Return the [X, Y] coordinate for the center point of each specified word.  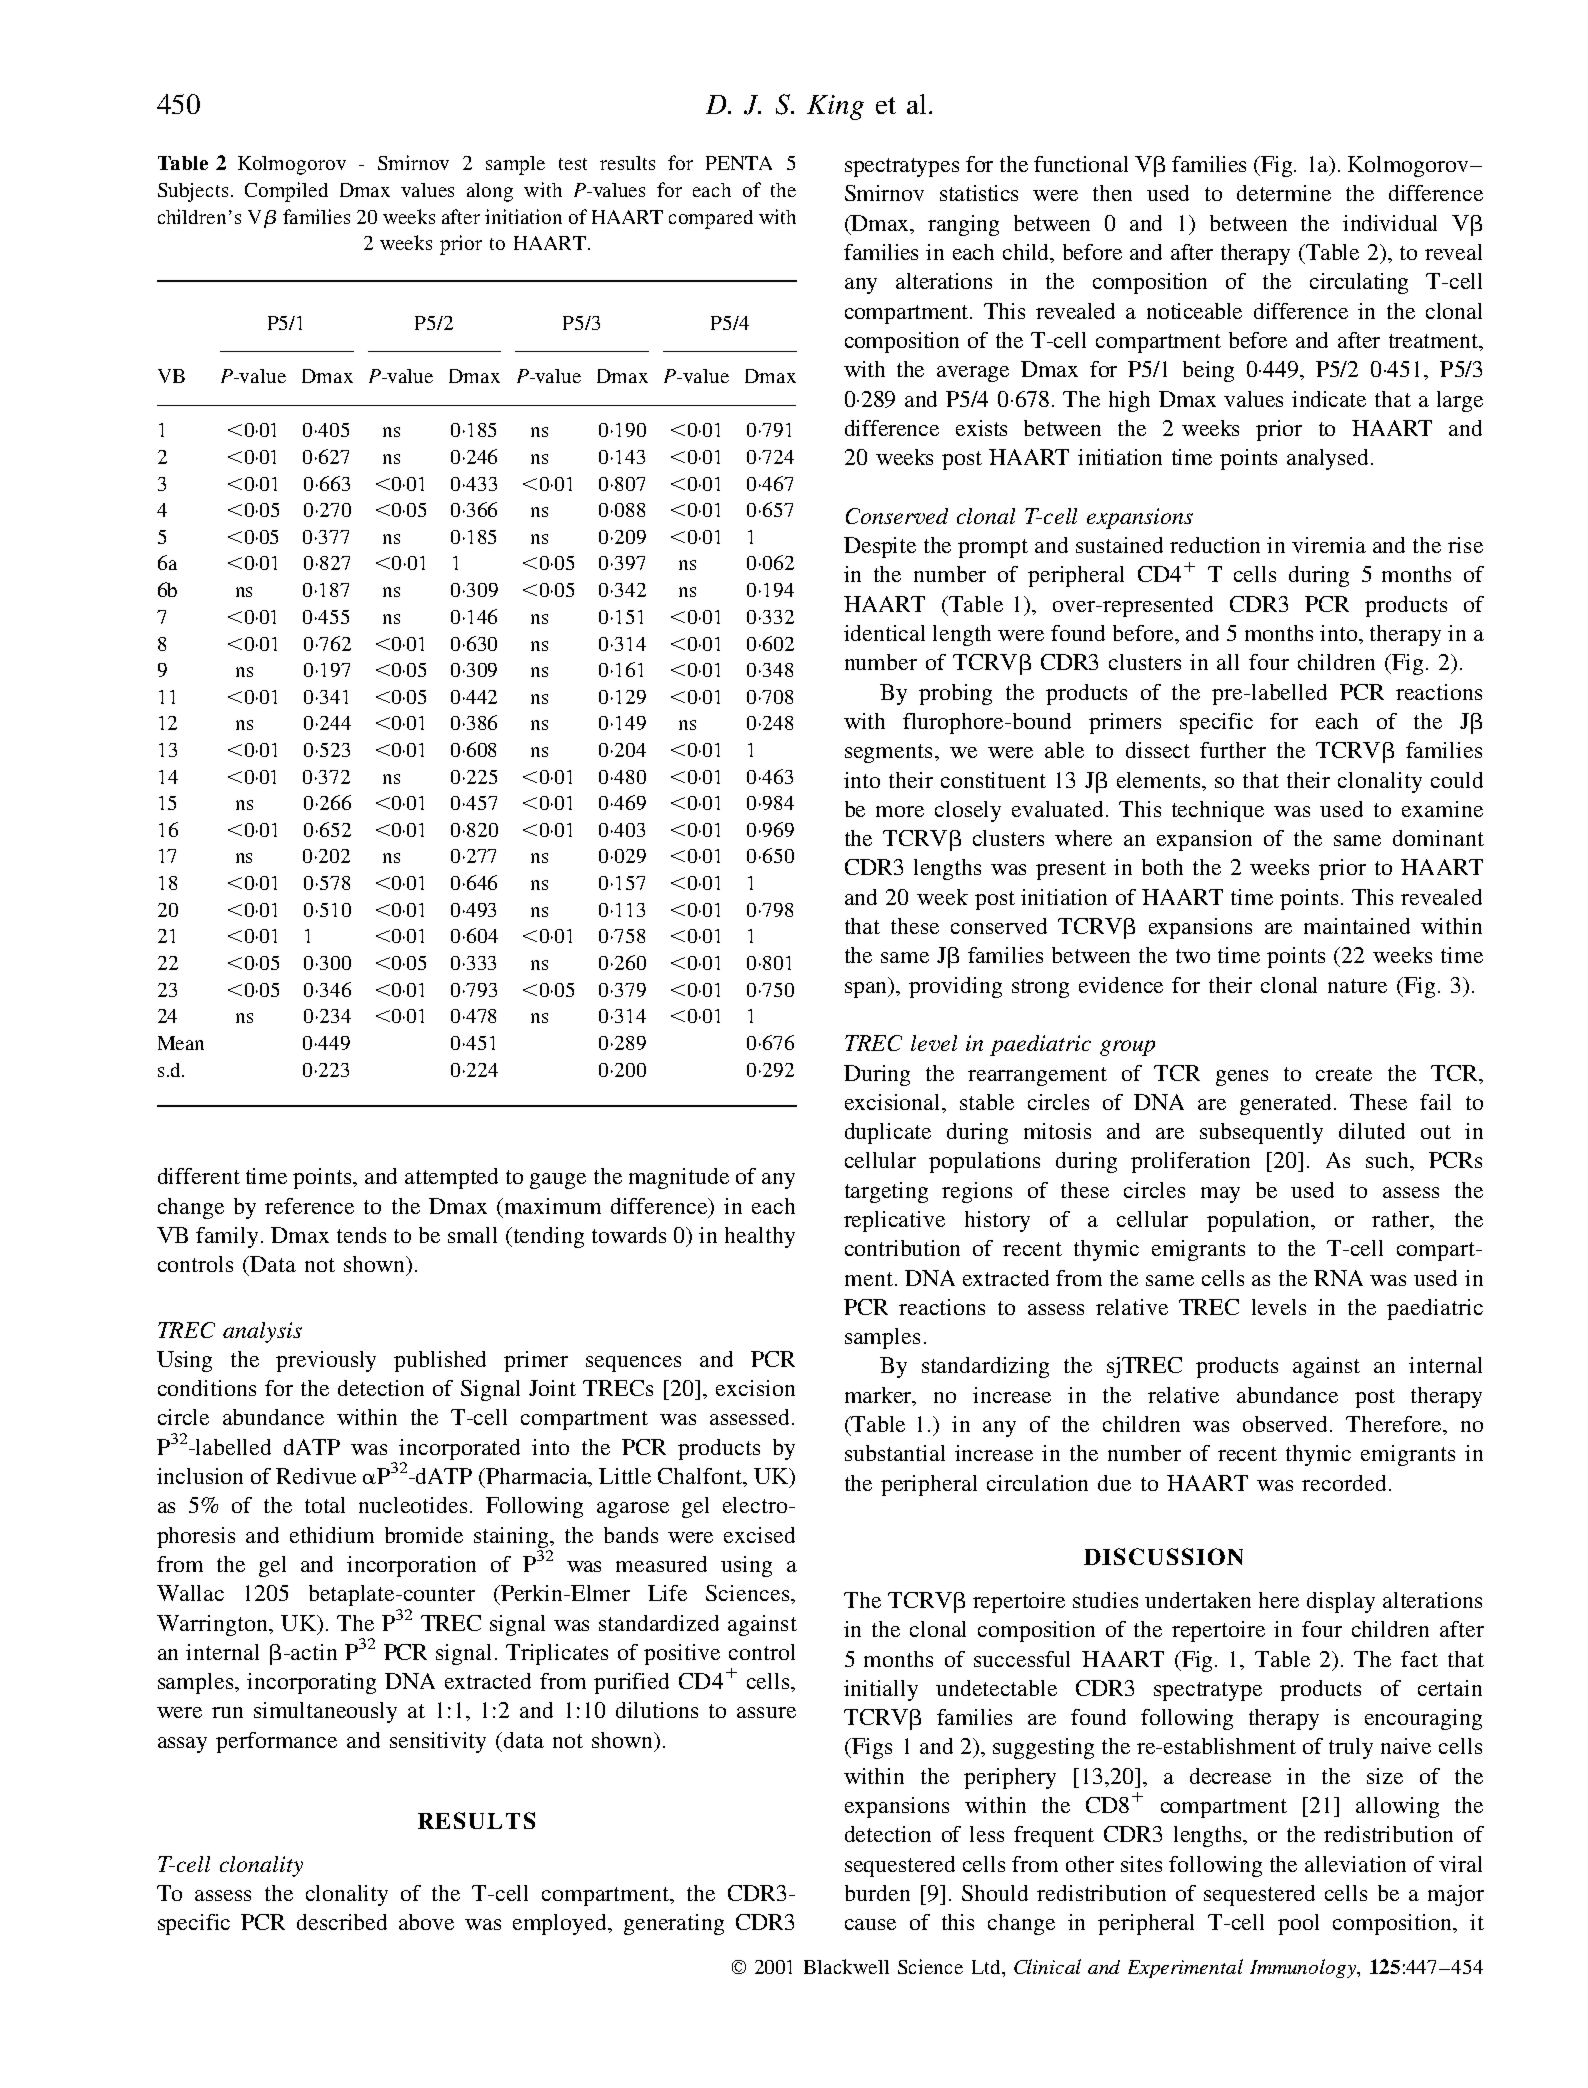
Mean [181, 1043]
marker [880, 1396]
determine [1284, 193]
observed [1287, 1424]
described [342, 1922]
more [900, 811]
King [835, 107]
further [1233, 750]
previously [326, 1361]
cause [870, 1924]
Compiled [286, 192]
